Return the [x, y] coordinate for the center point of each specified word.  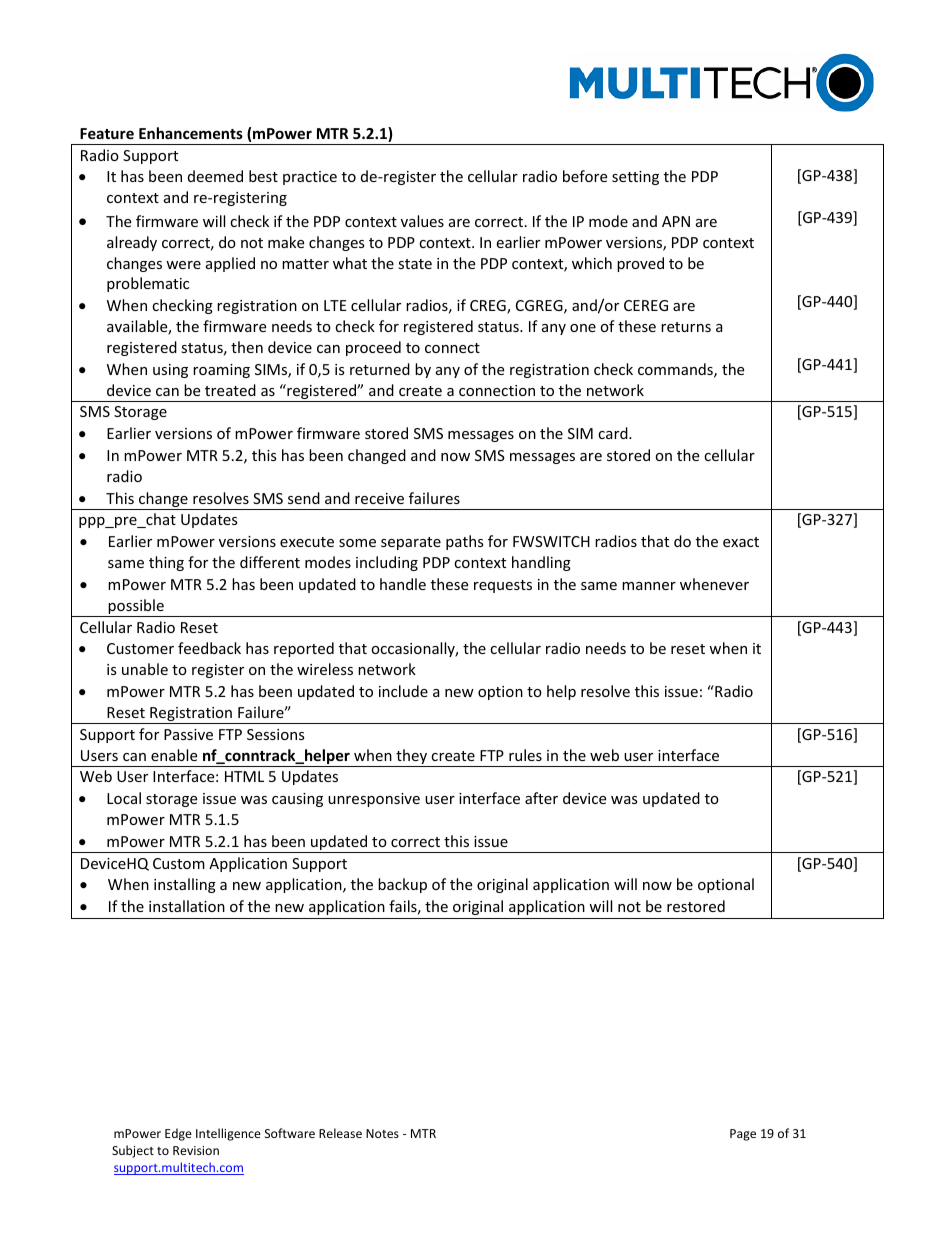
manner [649, 586]
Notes [382, 1133]
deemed [215, 176]
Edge [178, 1134]
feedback [209, 648]
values [422, 221]
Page [743, 1135]
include [403, 691]
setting [635, 178]
